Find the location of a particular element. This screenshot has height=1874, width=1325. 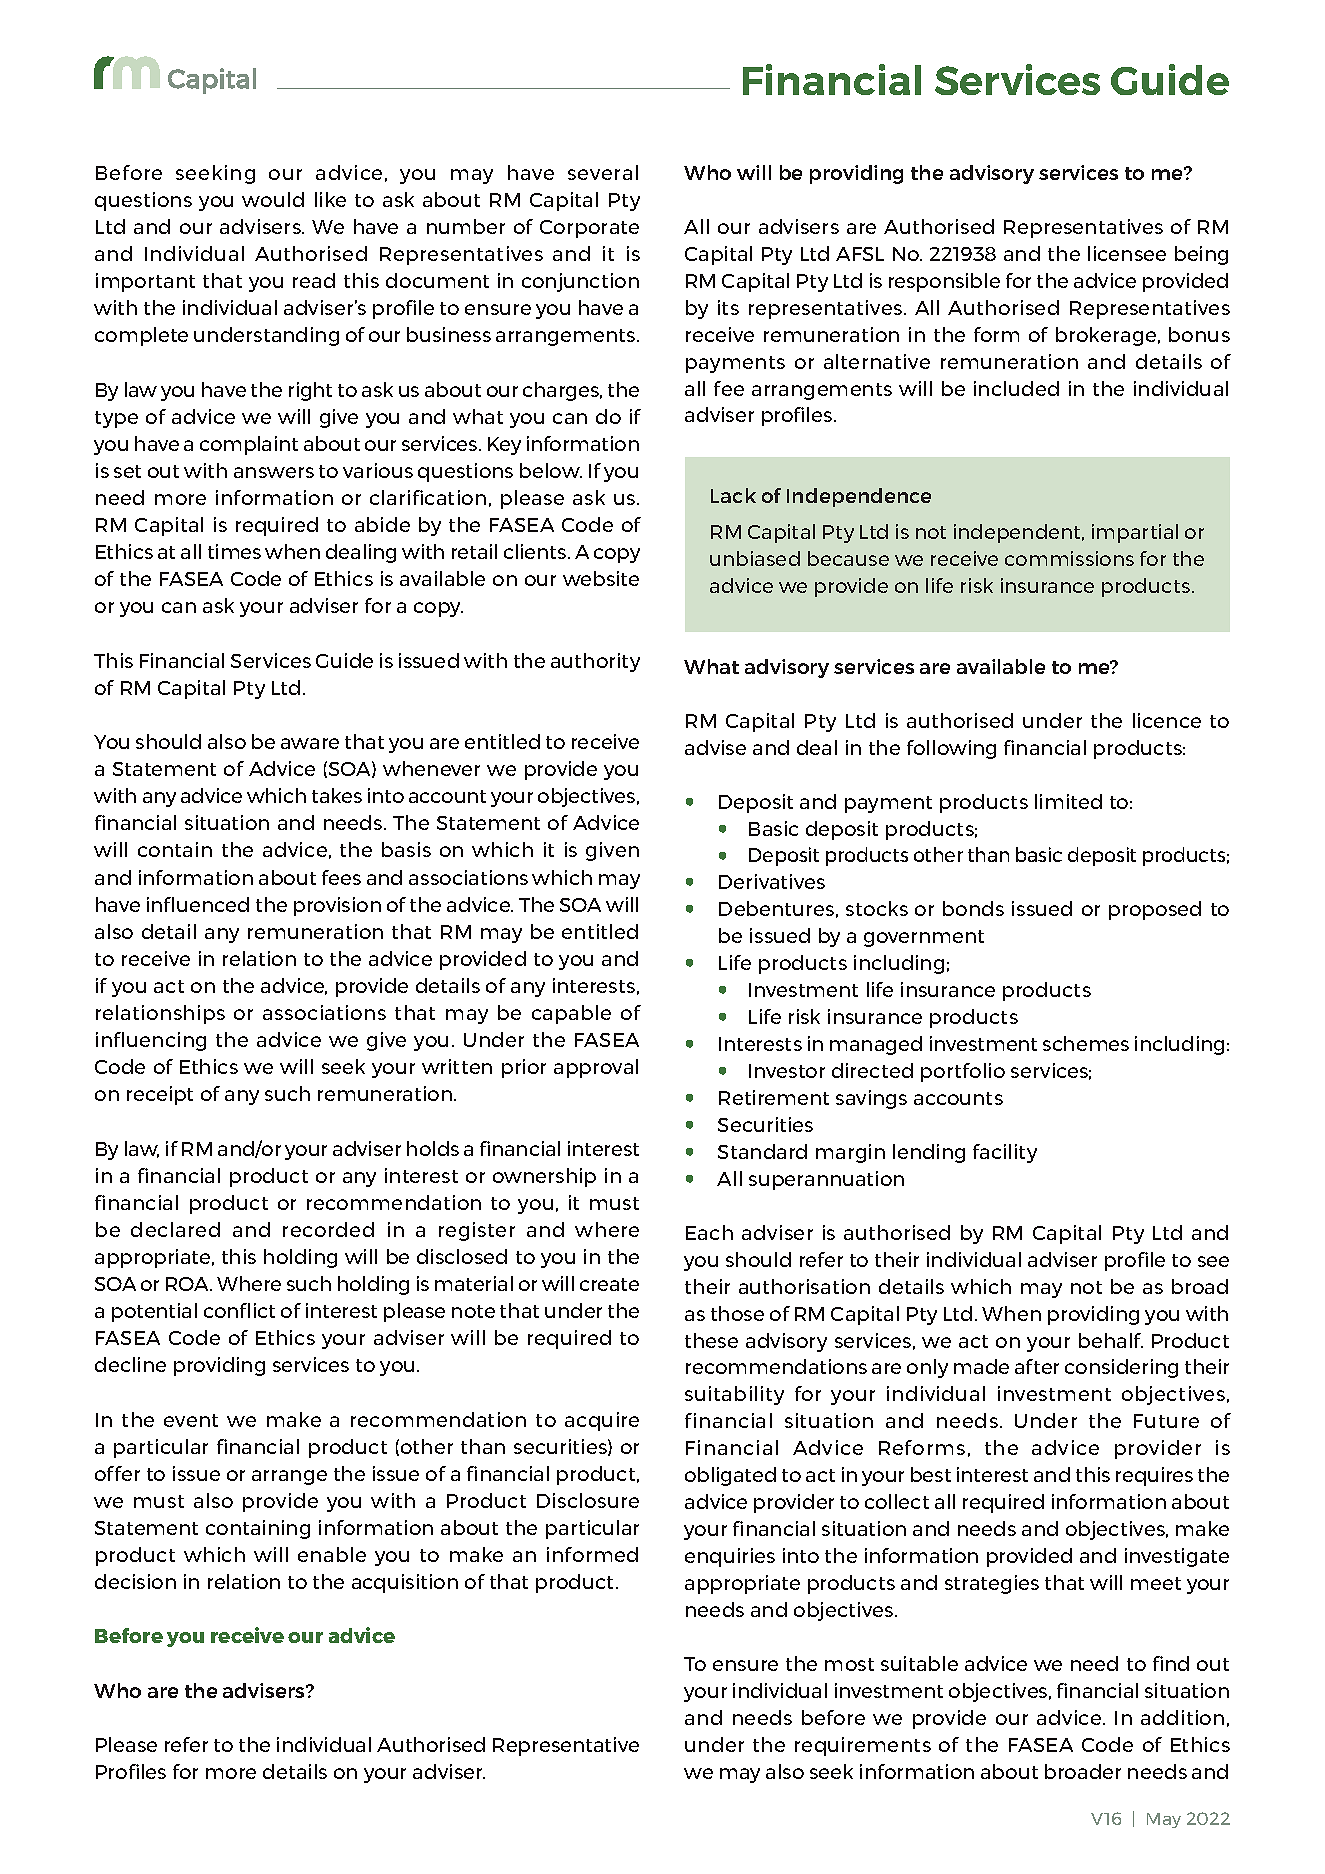

decision is located at coordinates (135, 1581).
